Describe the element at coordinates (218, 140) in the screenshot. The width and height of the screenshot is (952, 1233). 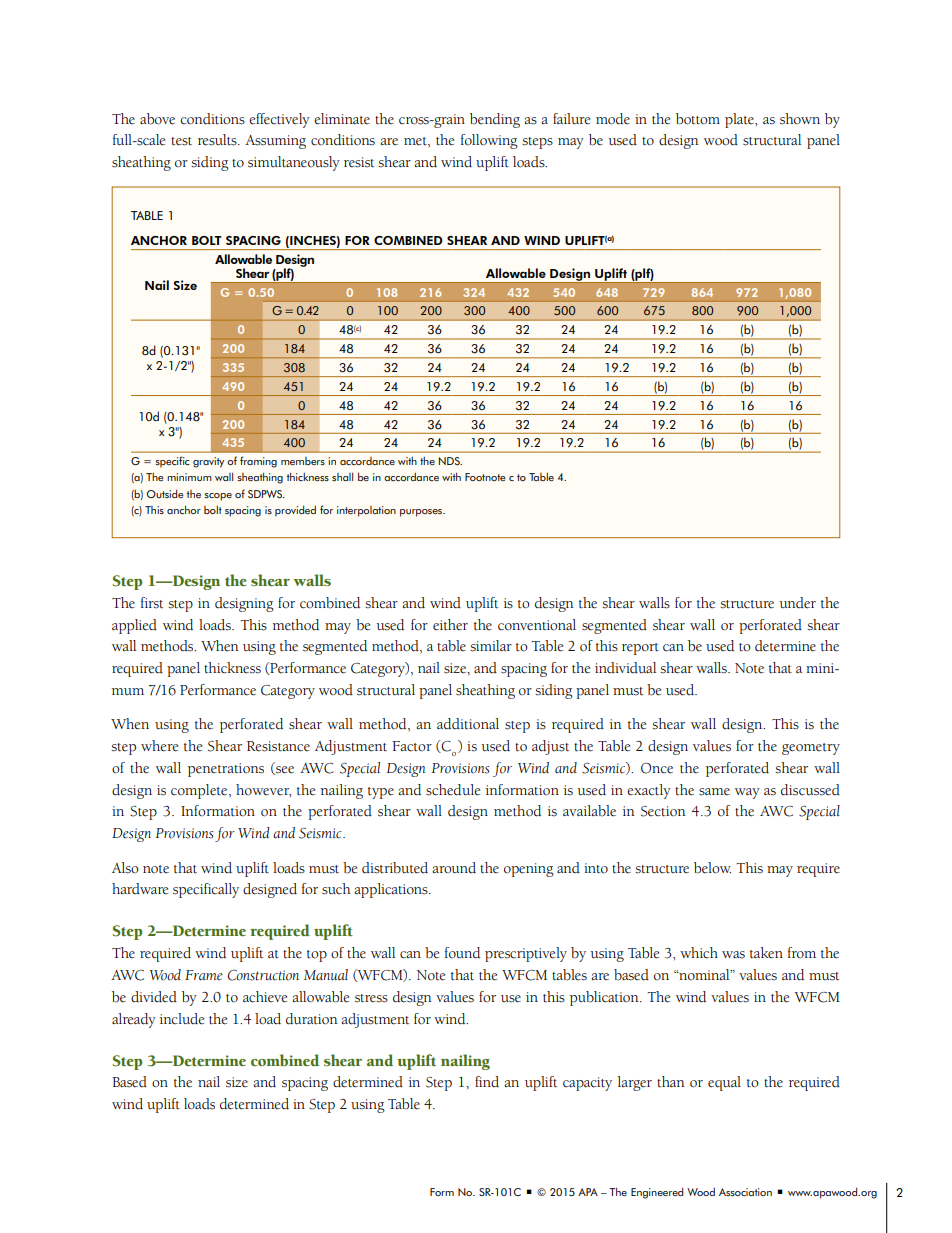
I see `results` at that location.
